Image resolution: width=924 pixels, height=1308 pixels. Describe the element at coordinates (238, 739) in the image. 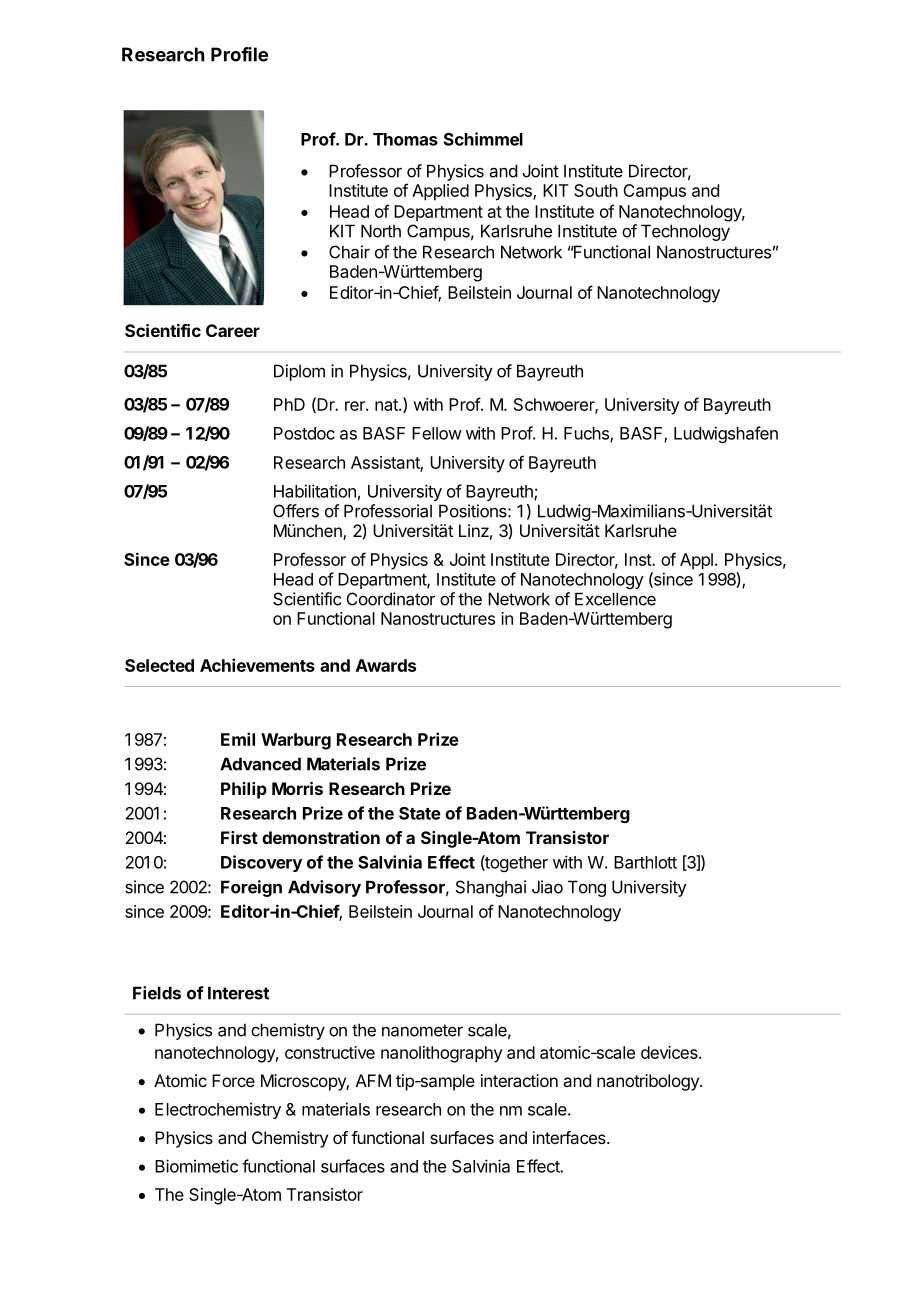

I see `Emil` at that location.
